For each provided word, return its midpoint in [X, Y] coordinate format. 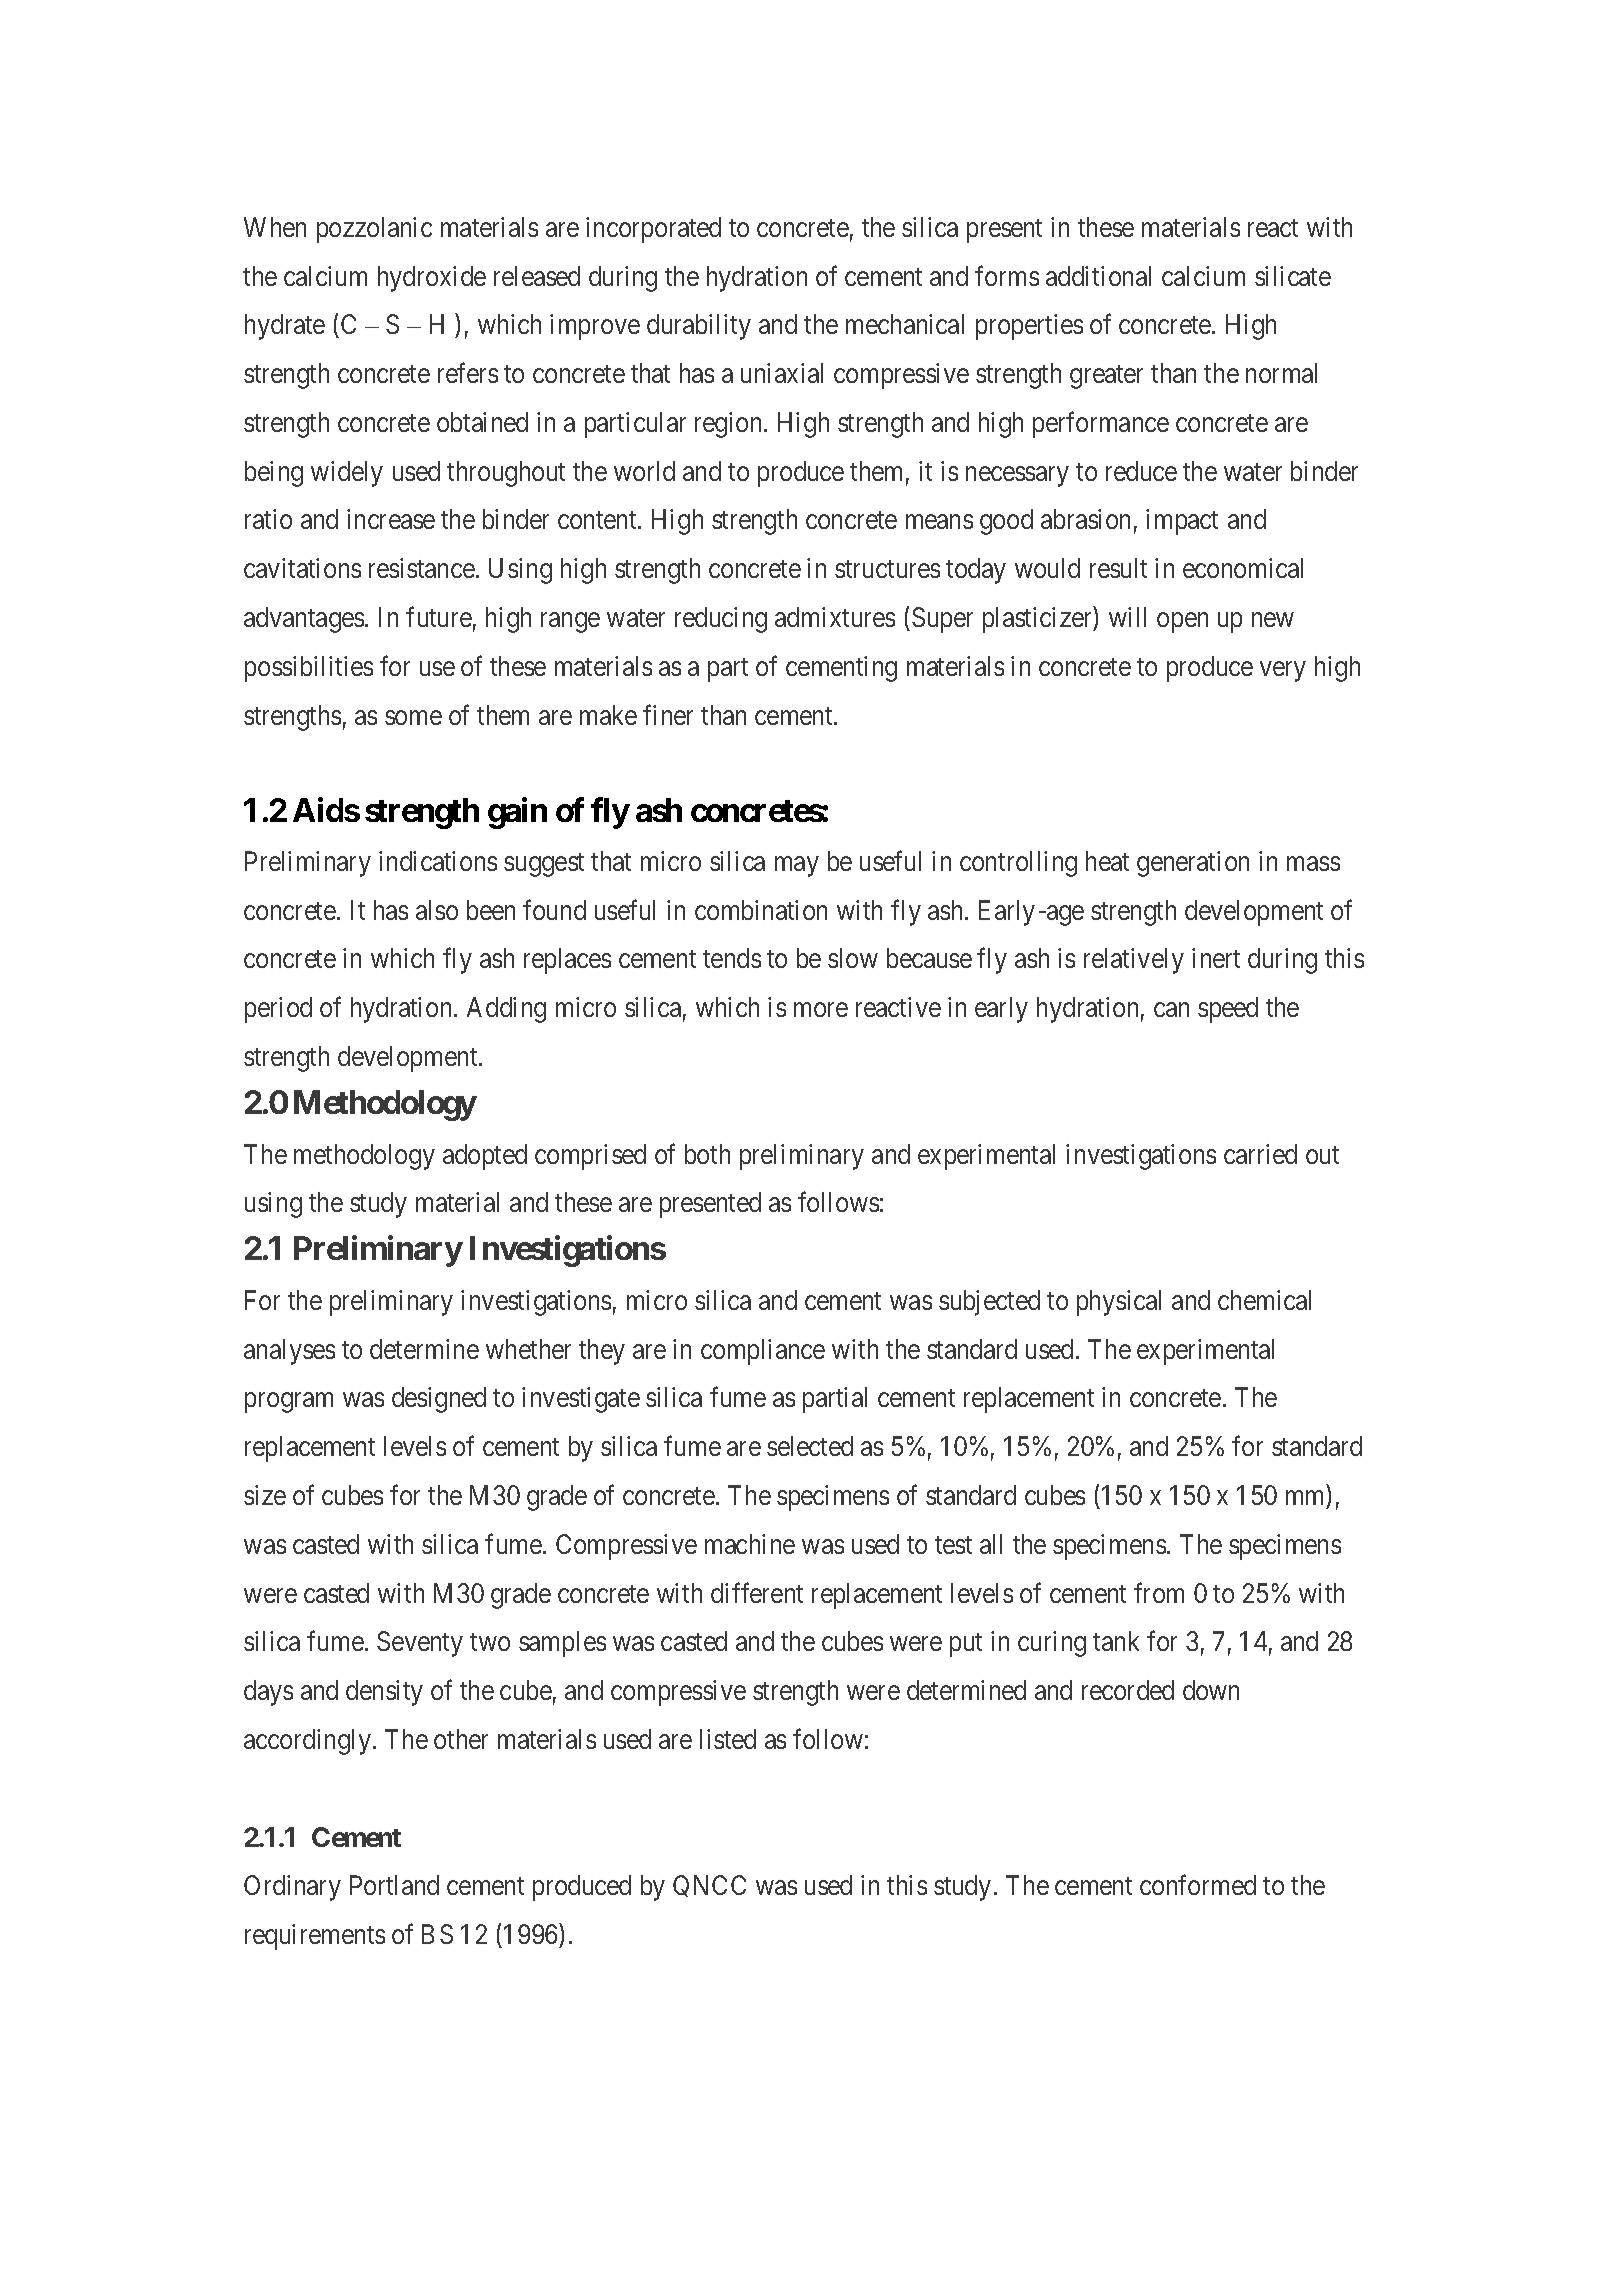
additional [1098, 276]
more [821, 1010]
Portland [394, 1885]
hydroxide [432, 279]
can [1171, 1010]
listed [728, 1739]
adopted [485, 1157]
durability [699, 327]
